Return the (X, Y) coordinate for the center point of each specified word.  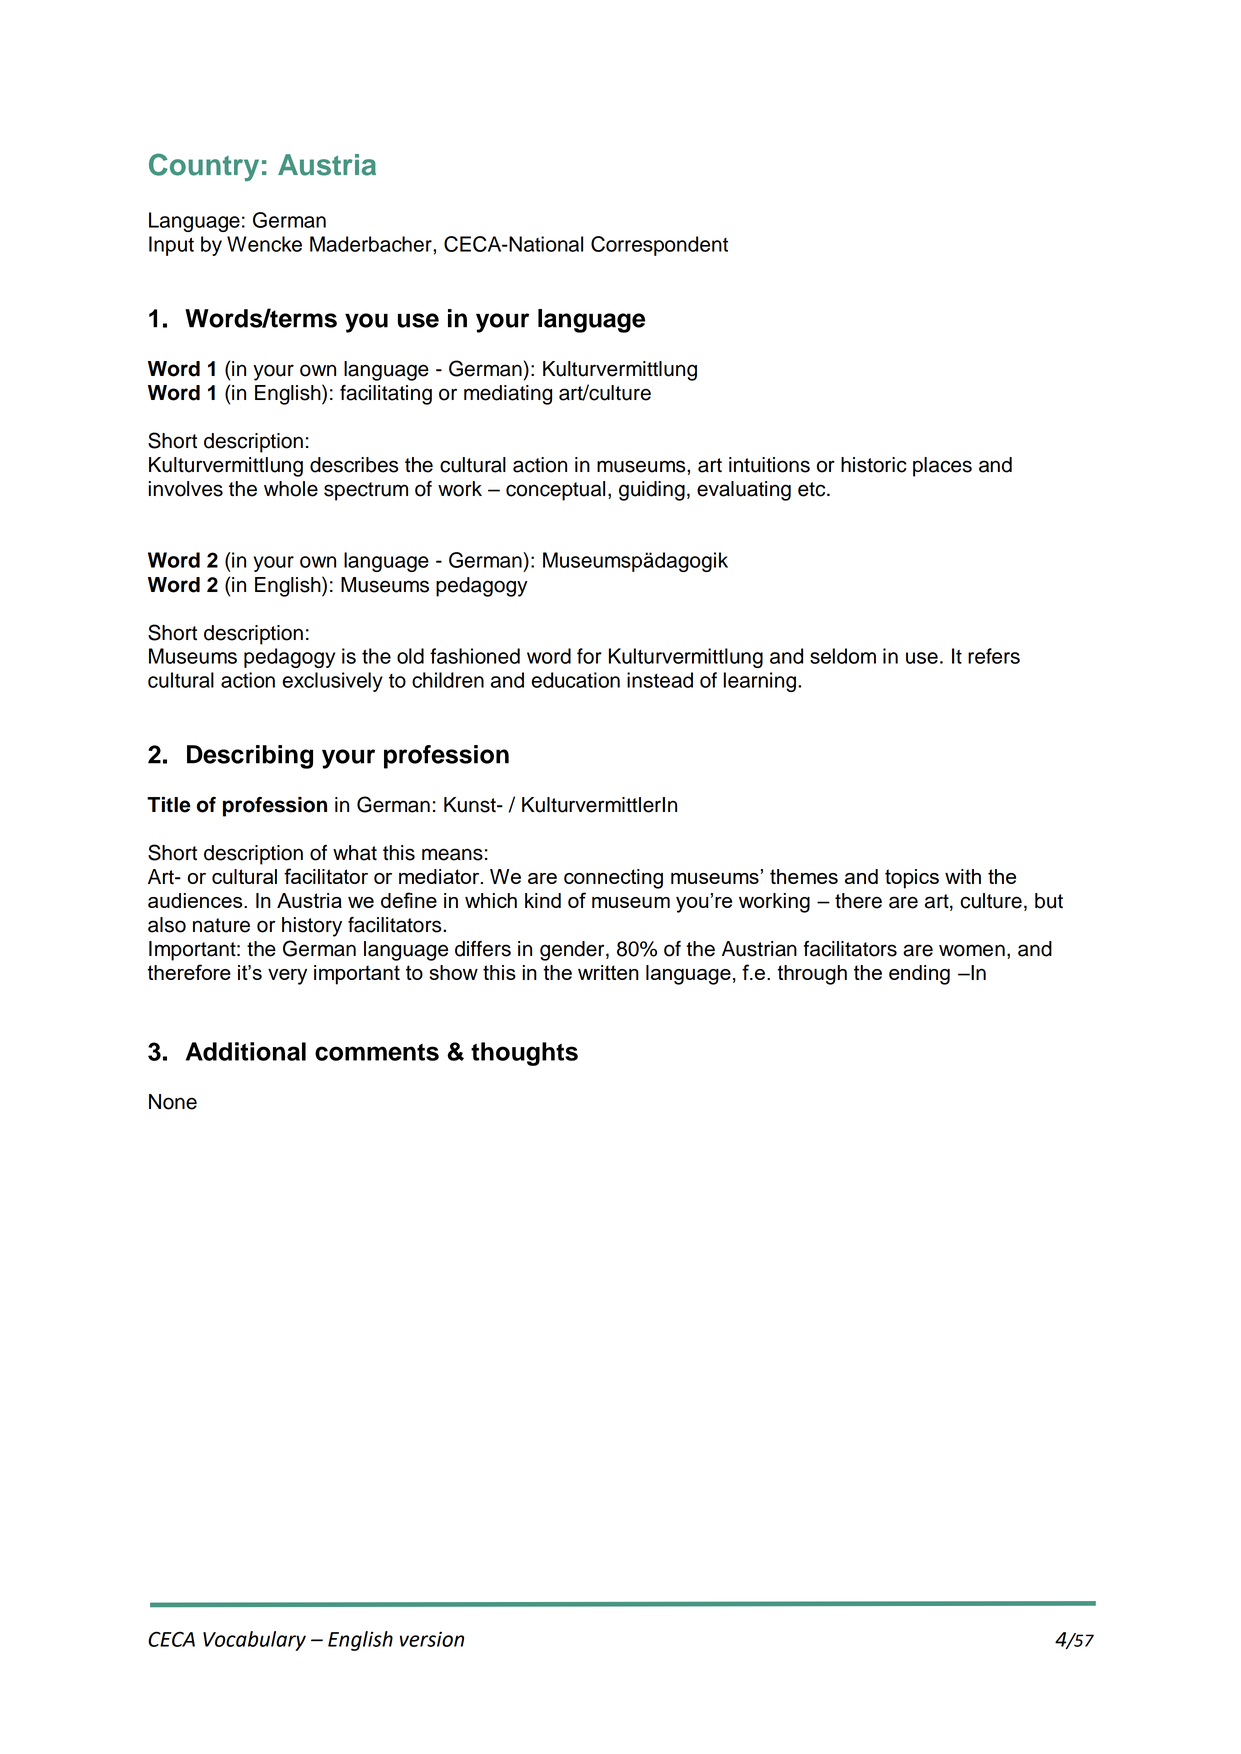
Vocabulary (254, 1641)
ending (919, 975)
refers (994, 656)
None (173, 1102)
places (942, 467)
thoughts (524, 1054)
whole (291, 489)
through (812, 975)
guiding (652, 491)
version (432, 1639)
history (312, 927)
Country (204, 167)
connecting (613, 879)
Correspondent (659, 246)
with (963, 876)
